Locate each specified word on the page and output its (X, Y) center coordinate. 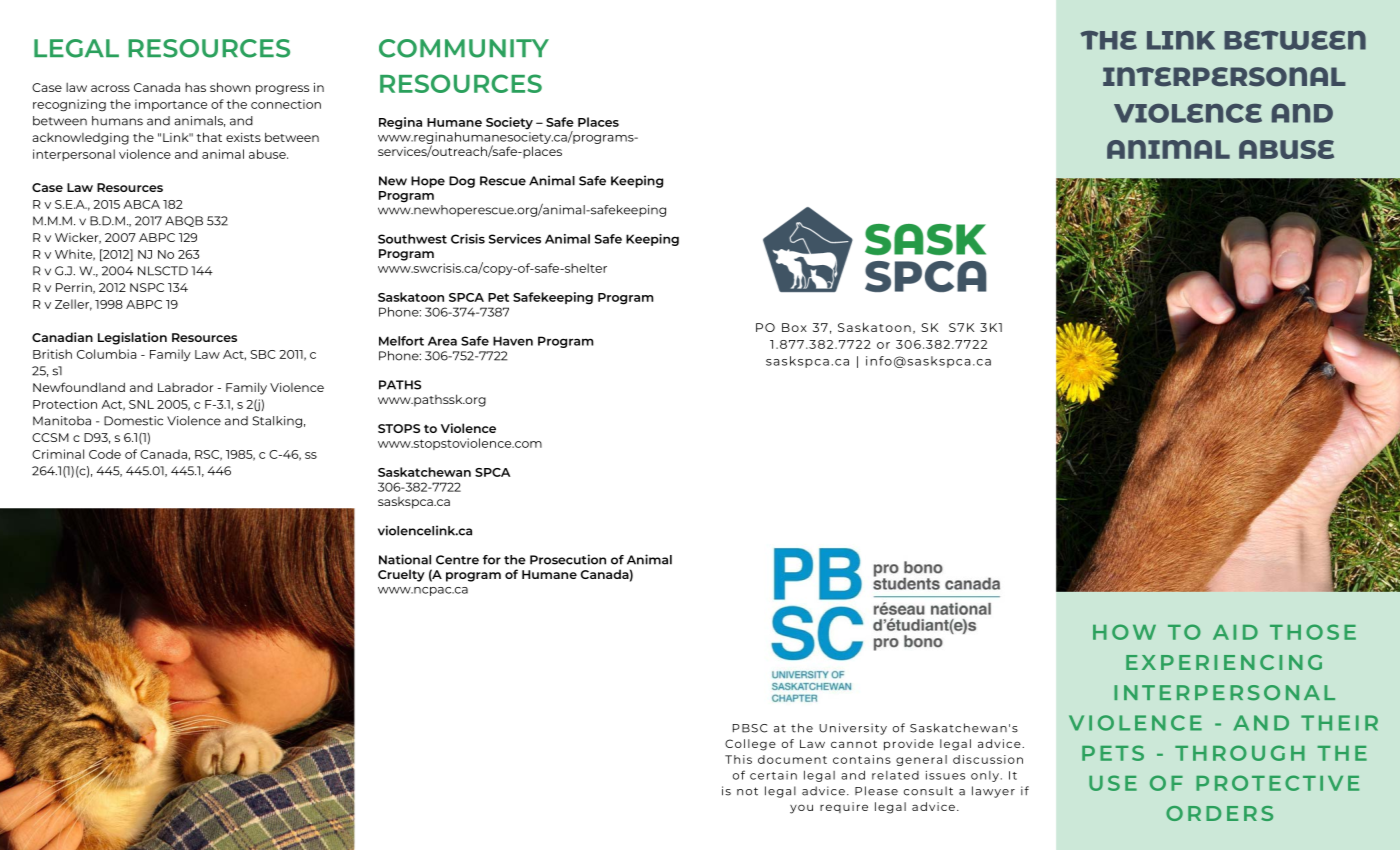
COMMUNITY (464, 48)
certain (773, 775)
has (195, 87)
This (738, 759)
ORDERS (1219, 813)
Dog (462, 182)
